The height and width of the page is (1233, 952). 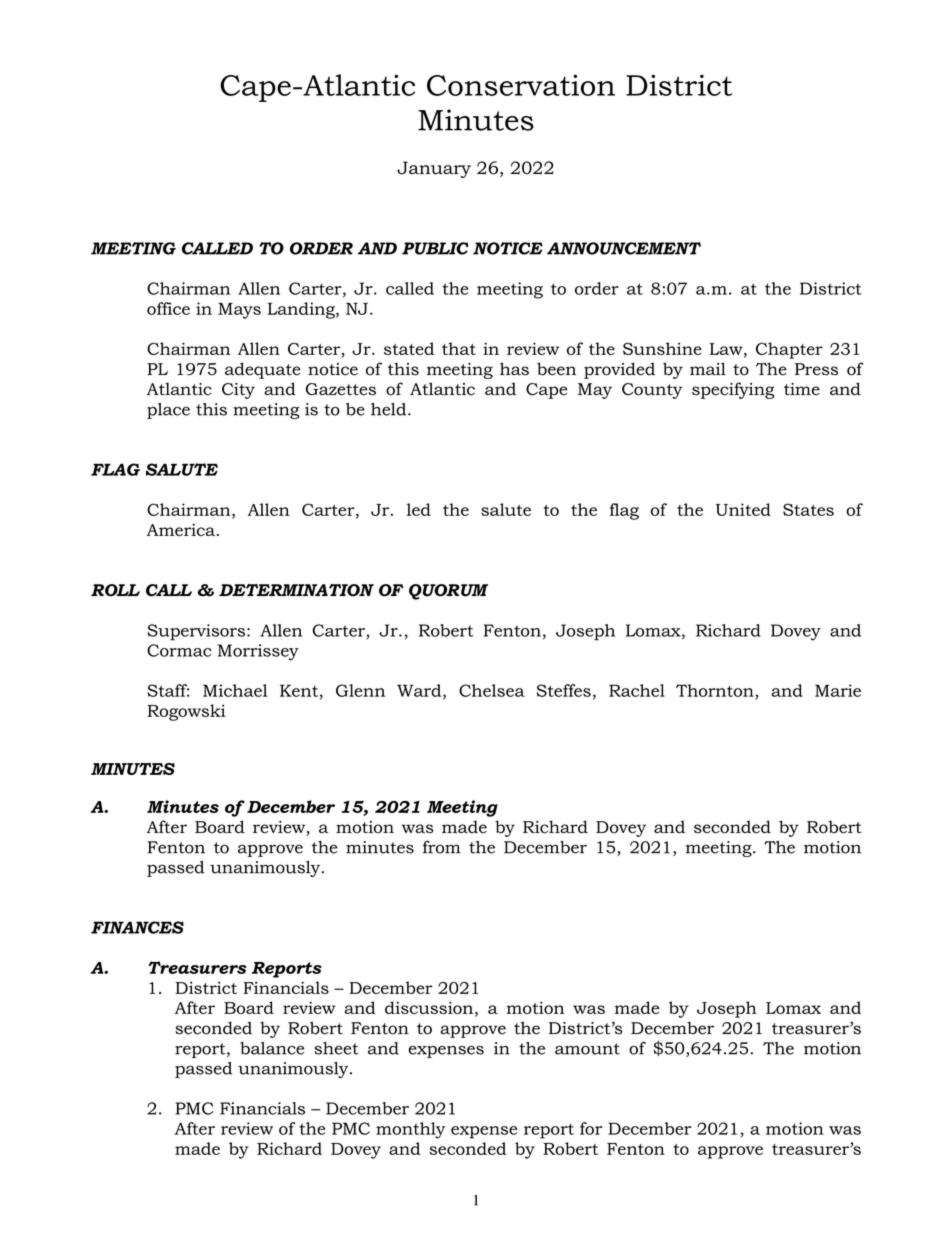 What do you see at coordinates (716, 691) in the page?
I see `Thornton` at bounding box center [716, 691].
